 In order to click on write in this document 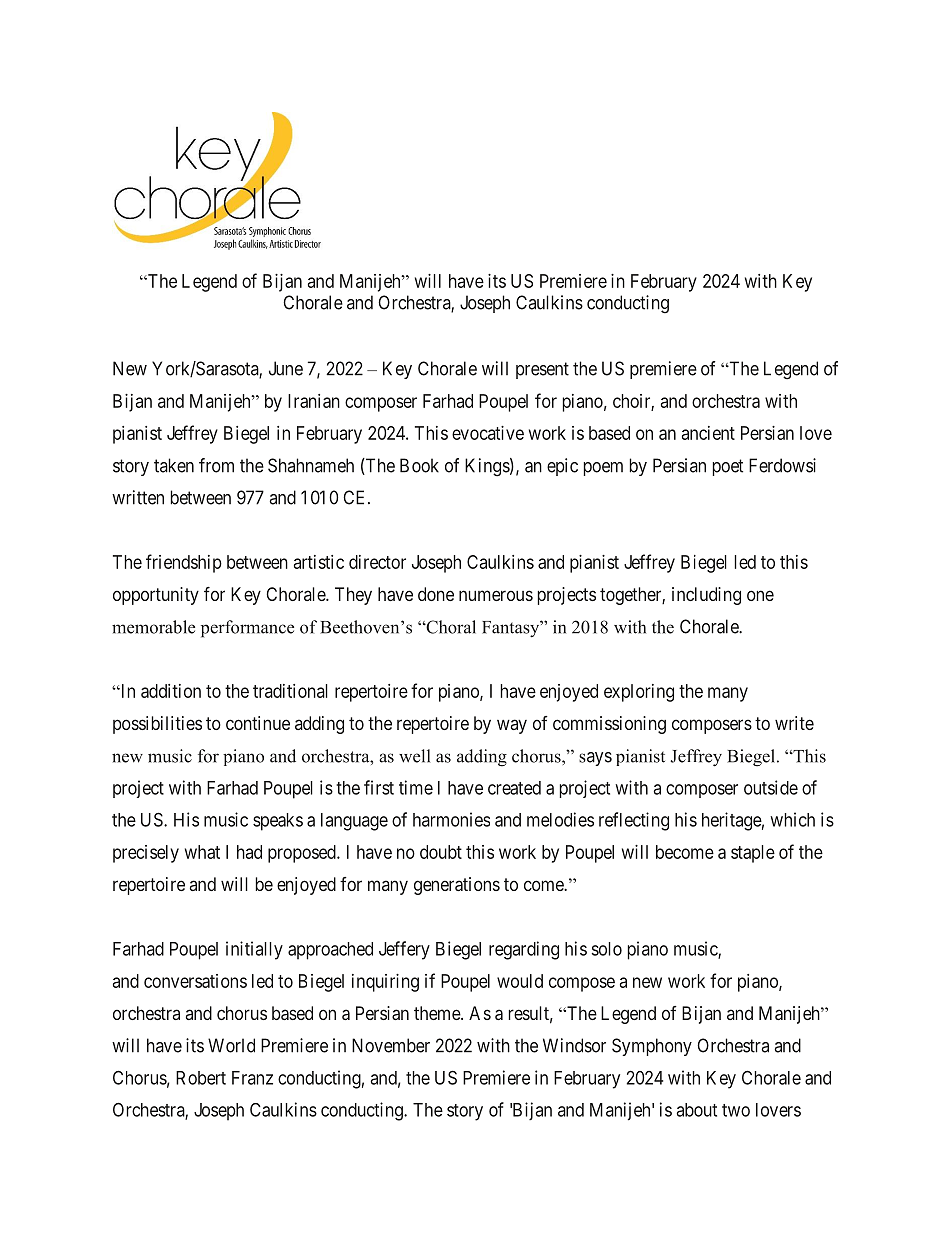, I will do `click(794, 723)`.
